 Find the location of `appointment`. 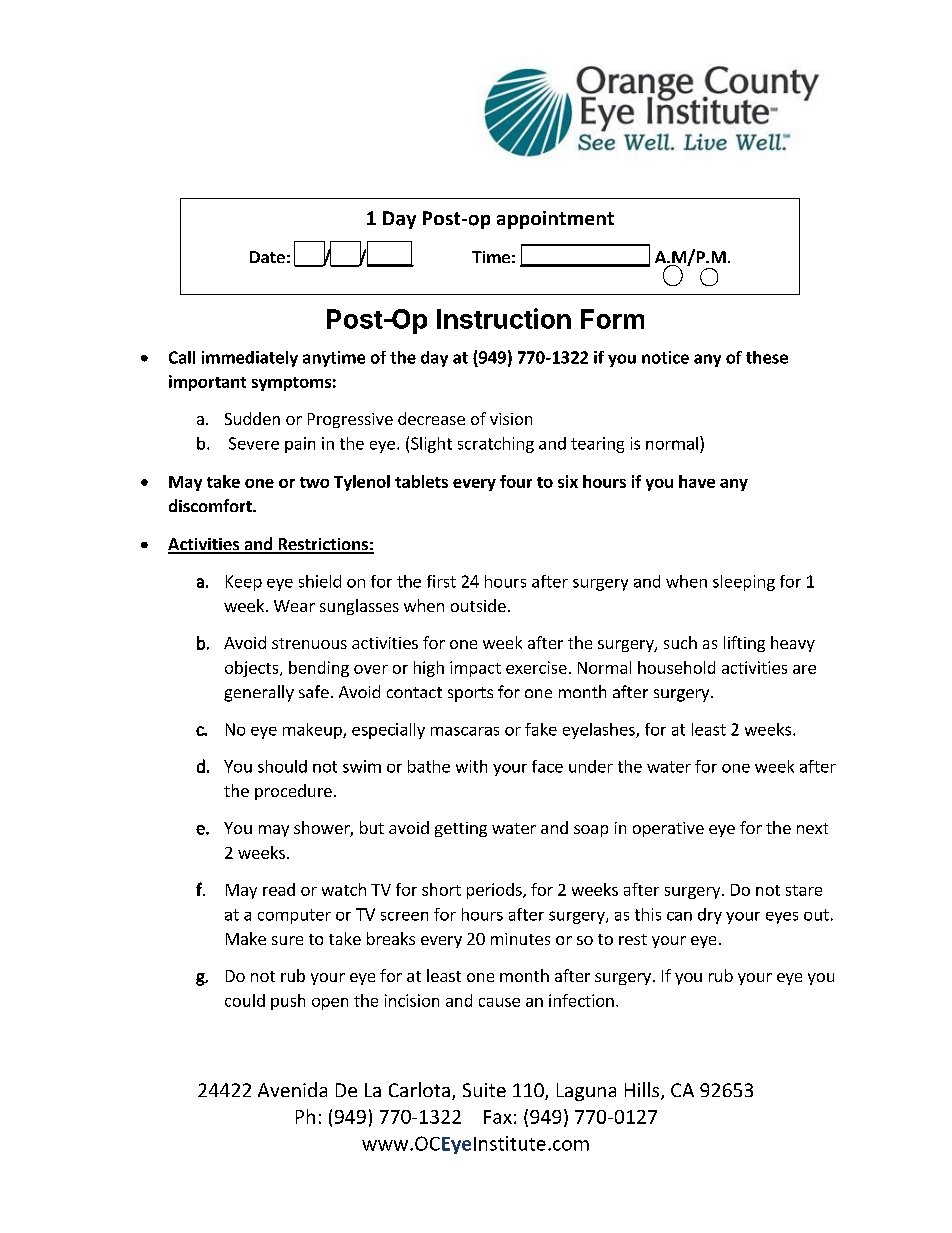

appointment is located at coordinates (555, 220).
